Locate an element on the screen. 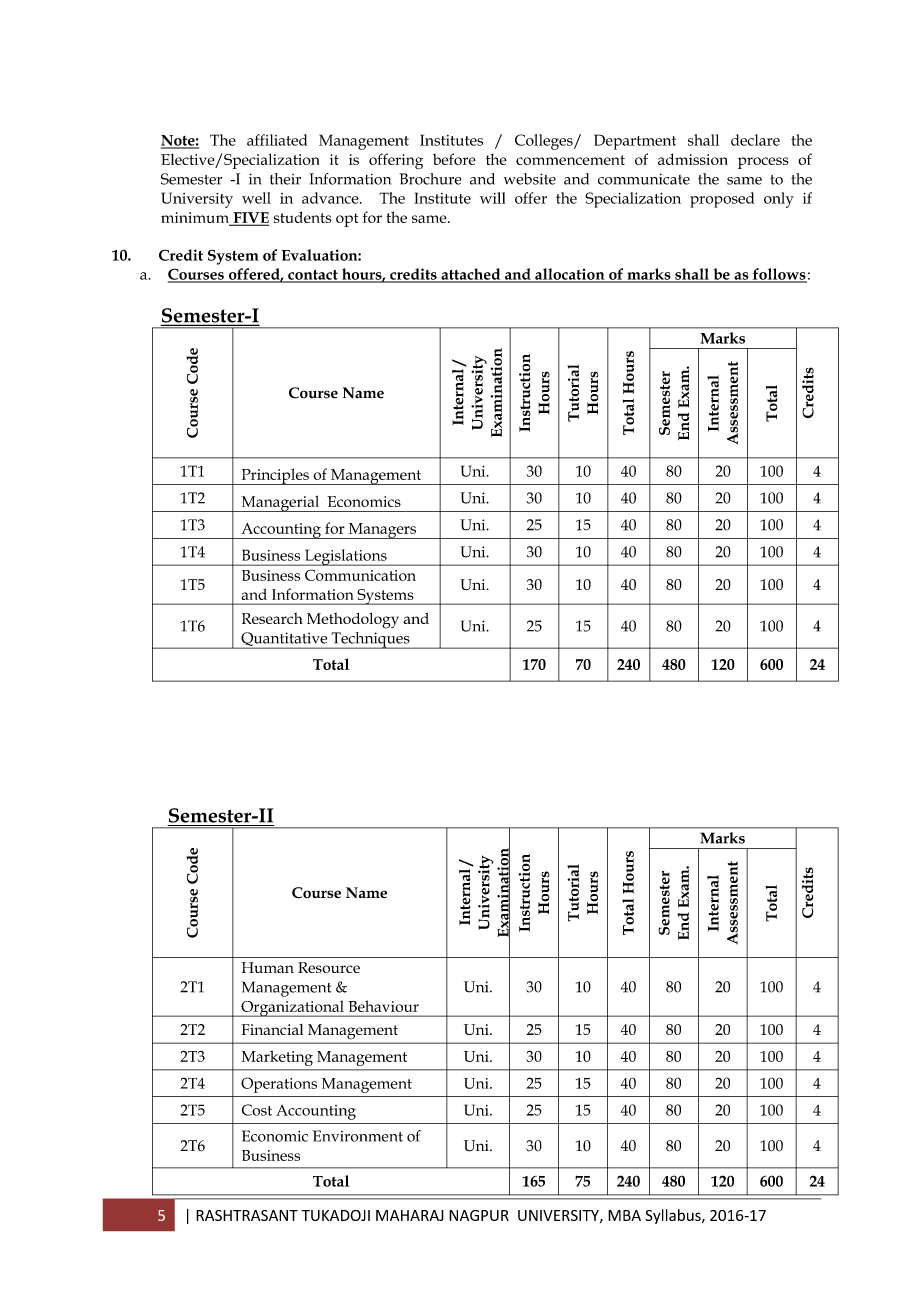  Techniques is located at coordinates (370, 640).
